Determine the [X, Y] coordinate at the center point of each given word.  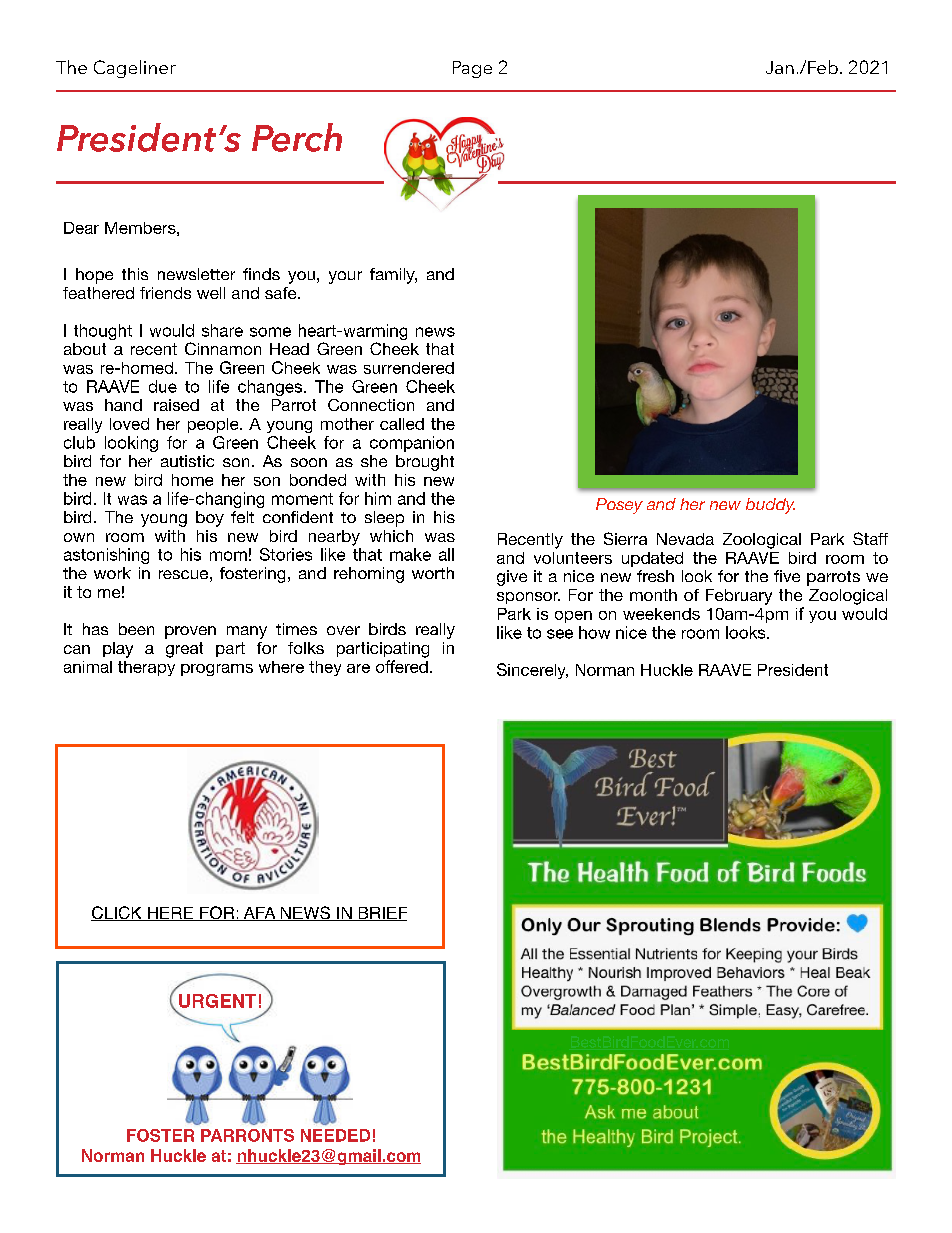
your [345, 277]
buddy [770, 506]
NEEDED [335, 1135]
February [739, 597]
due [163, 386]
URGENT [217, 1001]
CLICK [117, 913]
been [136, 629]
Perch [297, 137]
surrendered [409, 368]
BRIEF [381, 914]
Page [472, 69]
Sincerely [532, 671]
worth [433, 573]
